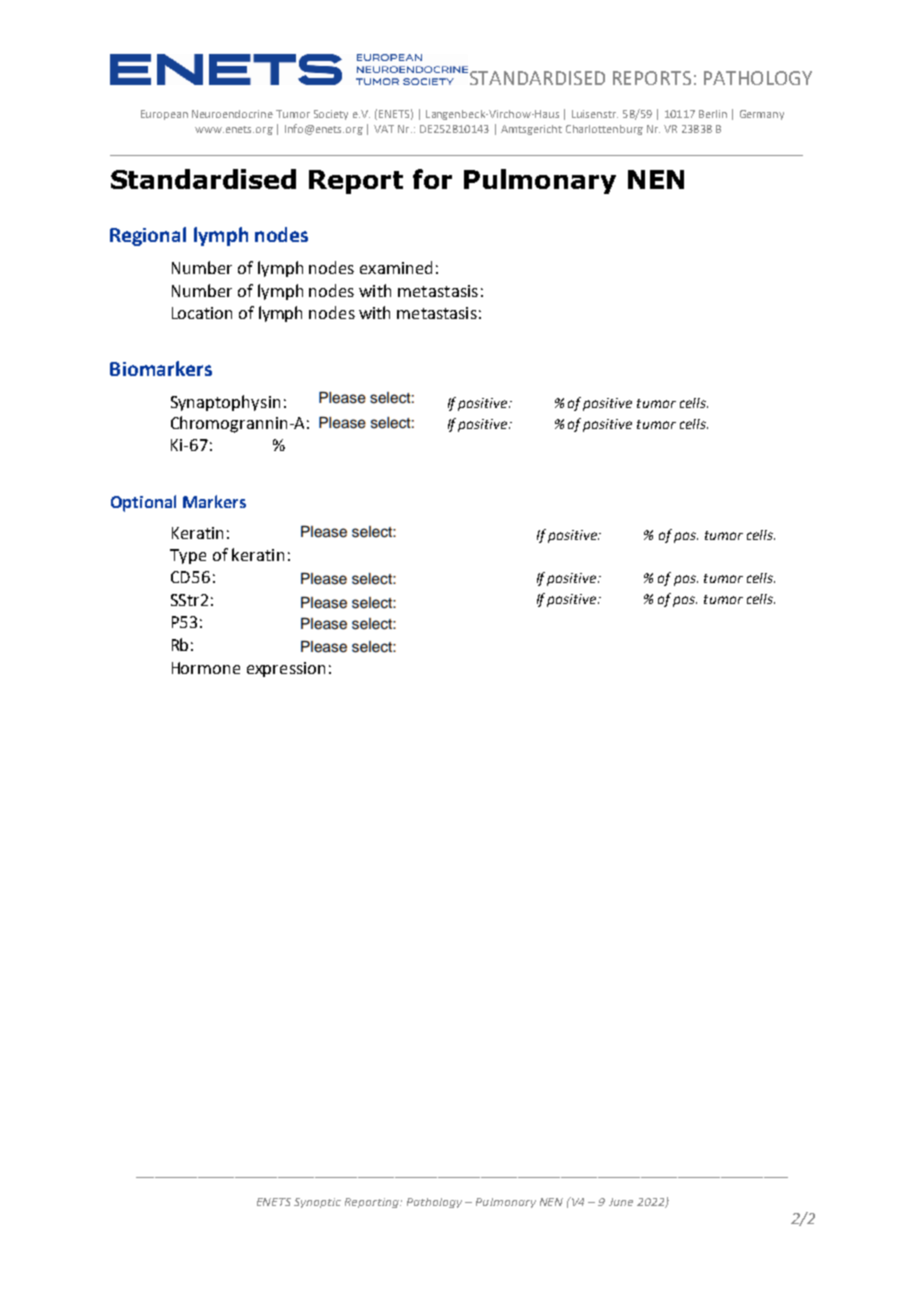 This screenshot has height=1308, width=924. Describe the element at coordinates (148, 236) in the screenshot. I see `Regional` at that location.
